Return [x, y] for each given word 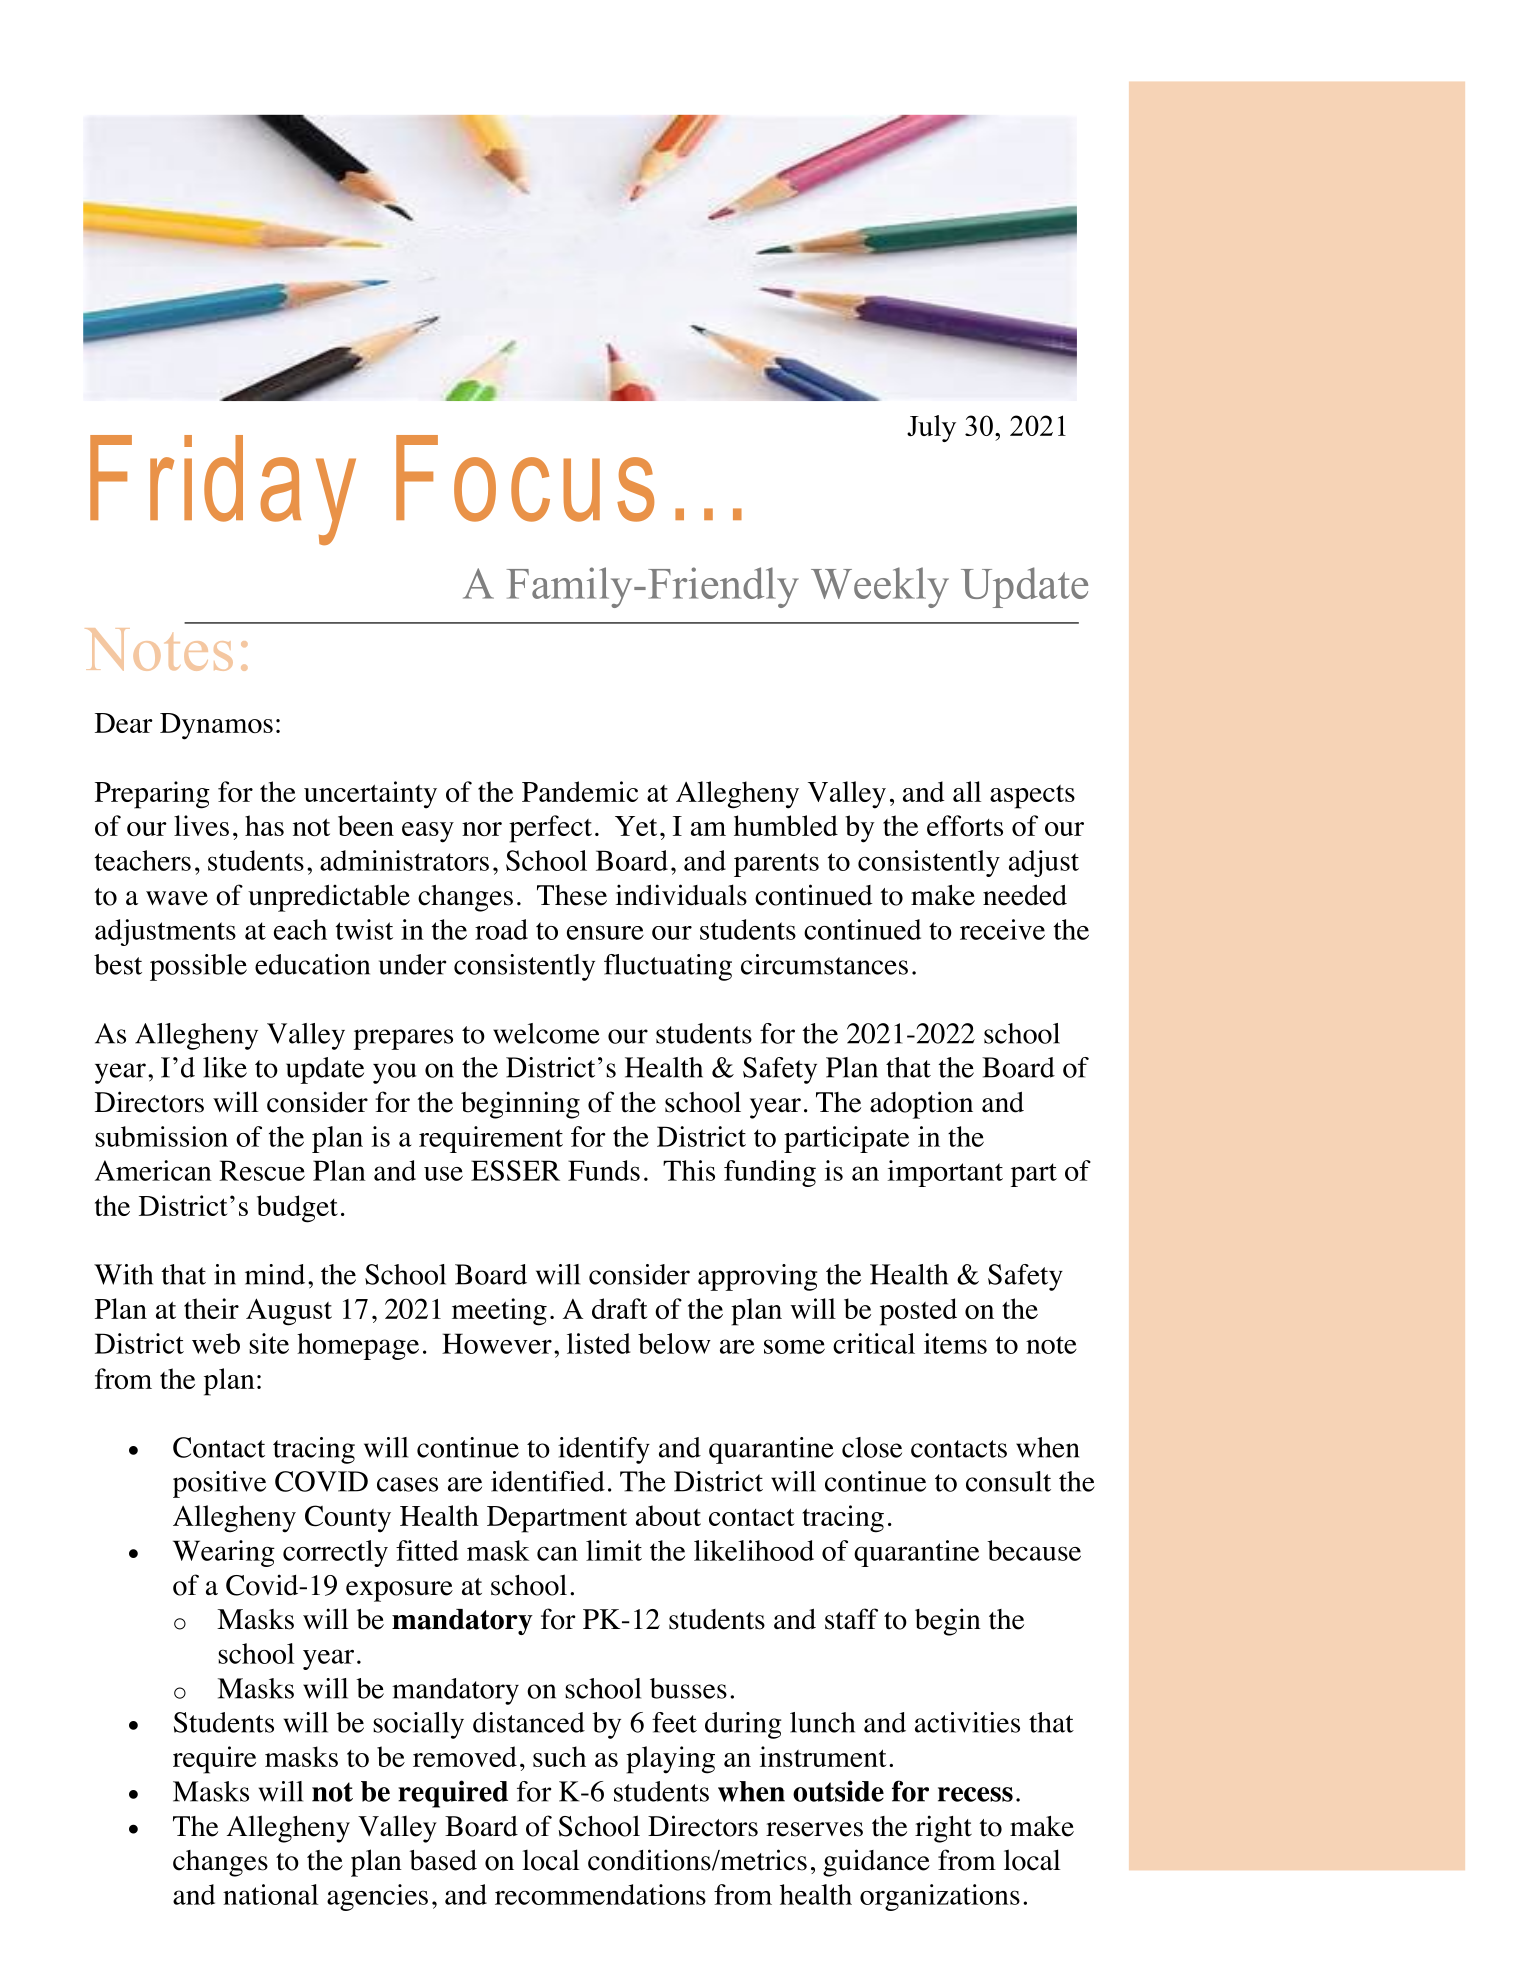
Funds [604, 1170]
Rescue [262, 1170]
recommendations [600, 1894]
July [931, 428]
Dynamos [216, 726]
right [943, 1829]
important [945, 1173]
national [270, 1894]
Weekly [880, 587]
